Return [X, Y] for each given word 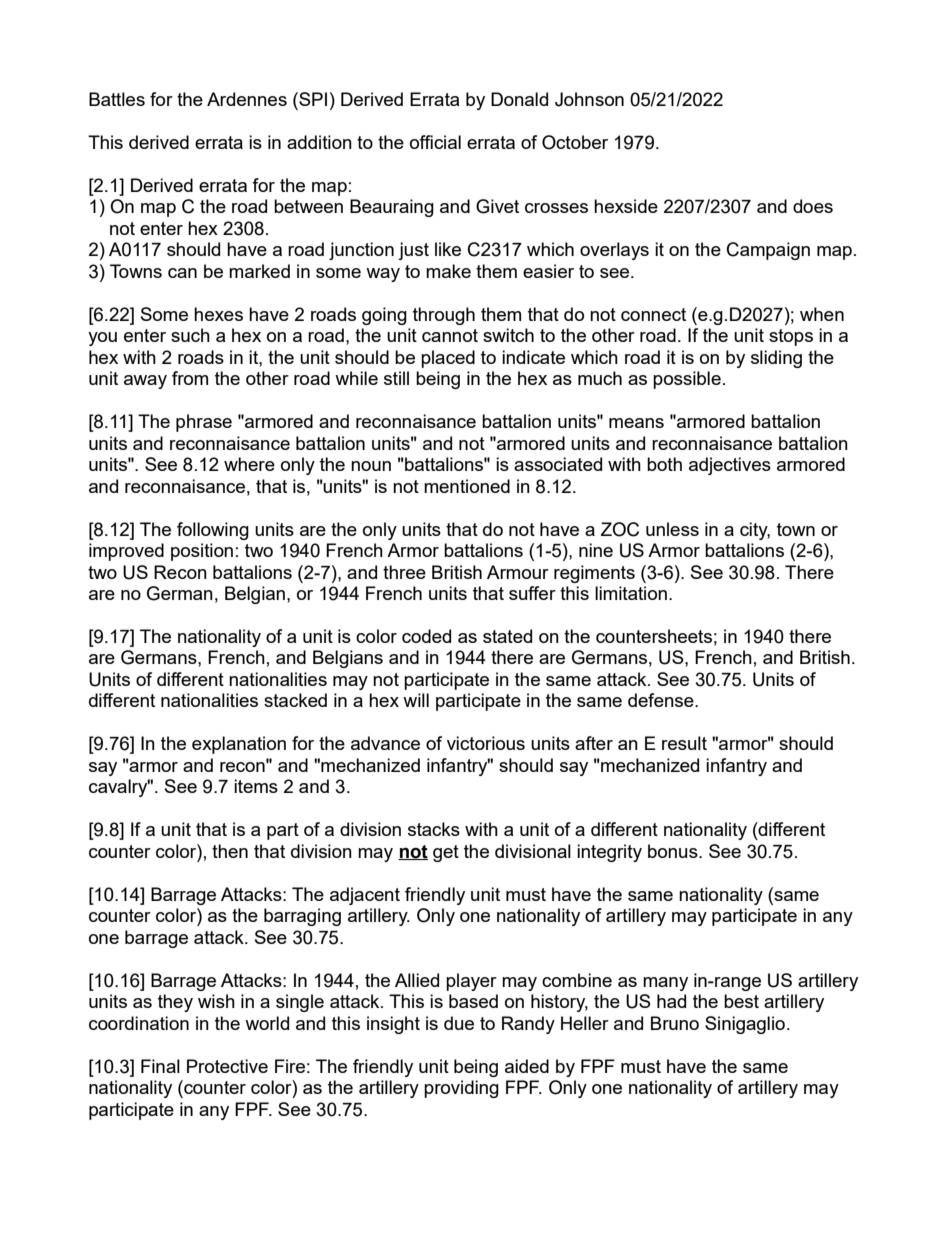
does [813, 206]
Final [160, 1066]
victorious [486, 743]
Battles [117, 99]
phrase [204, 423]
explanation [239, 745]
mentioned [467, 486]
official [435, 142]
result [684, 743]
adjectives [730, 466]
